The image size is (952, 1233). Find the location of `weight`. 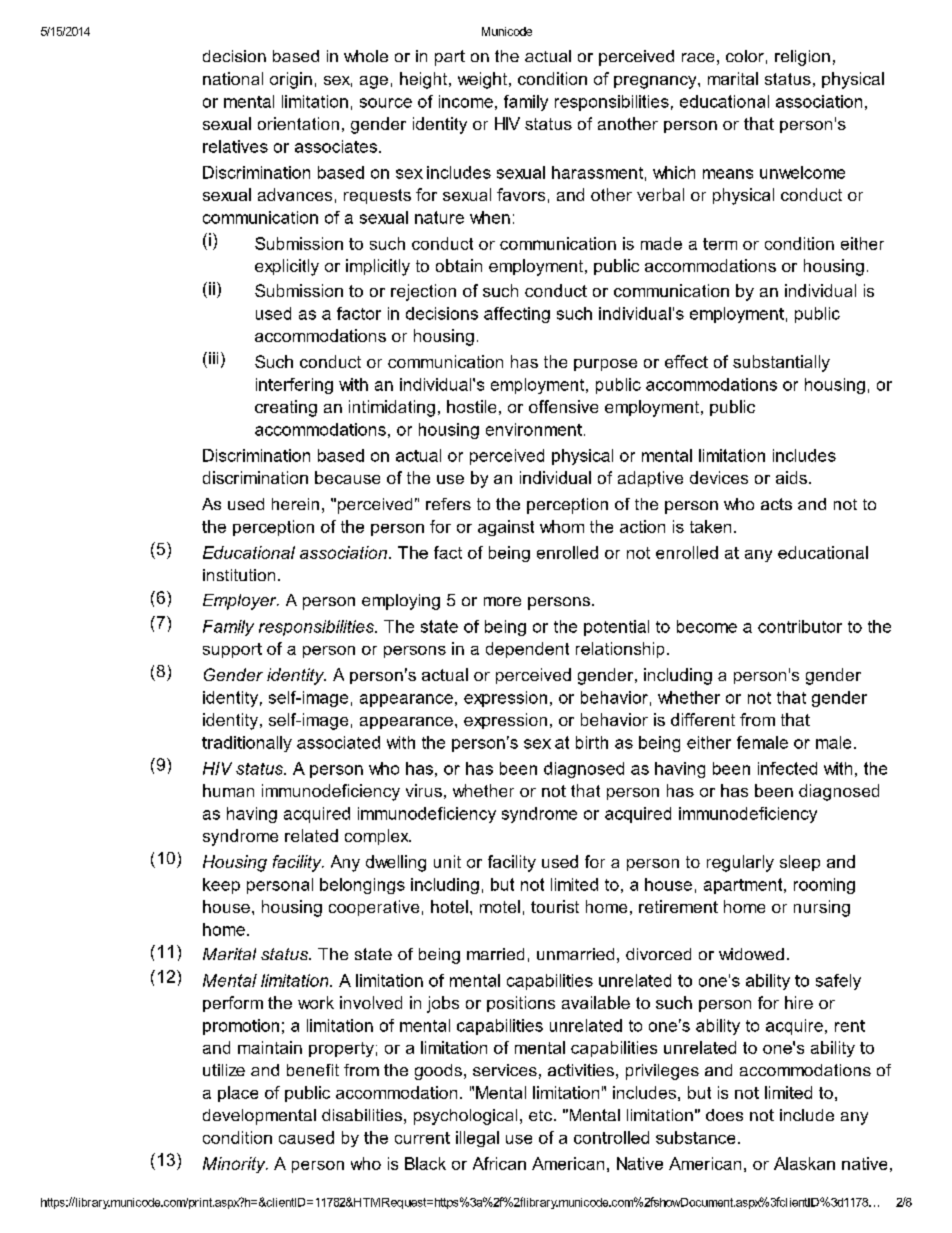

weight is located at coordinates (484, 80).
